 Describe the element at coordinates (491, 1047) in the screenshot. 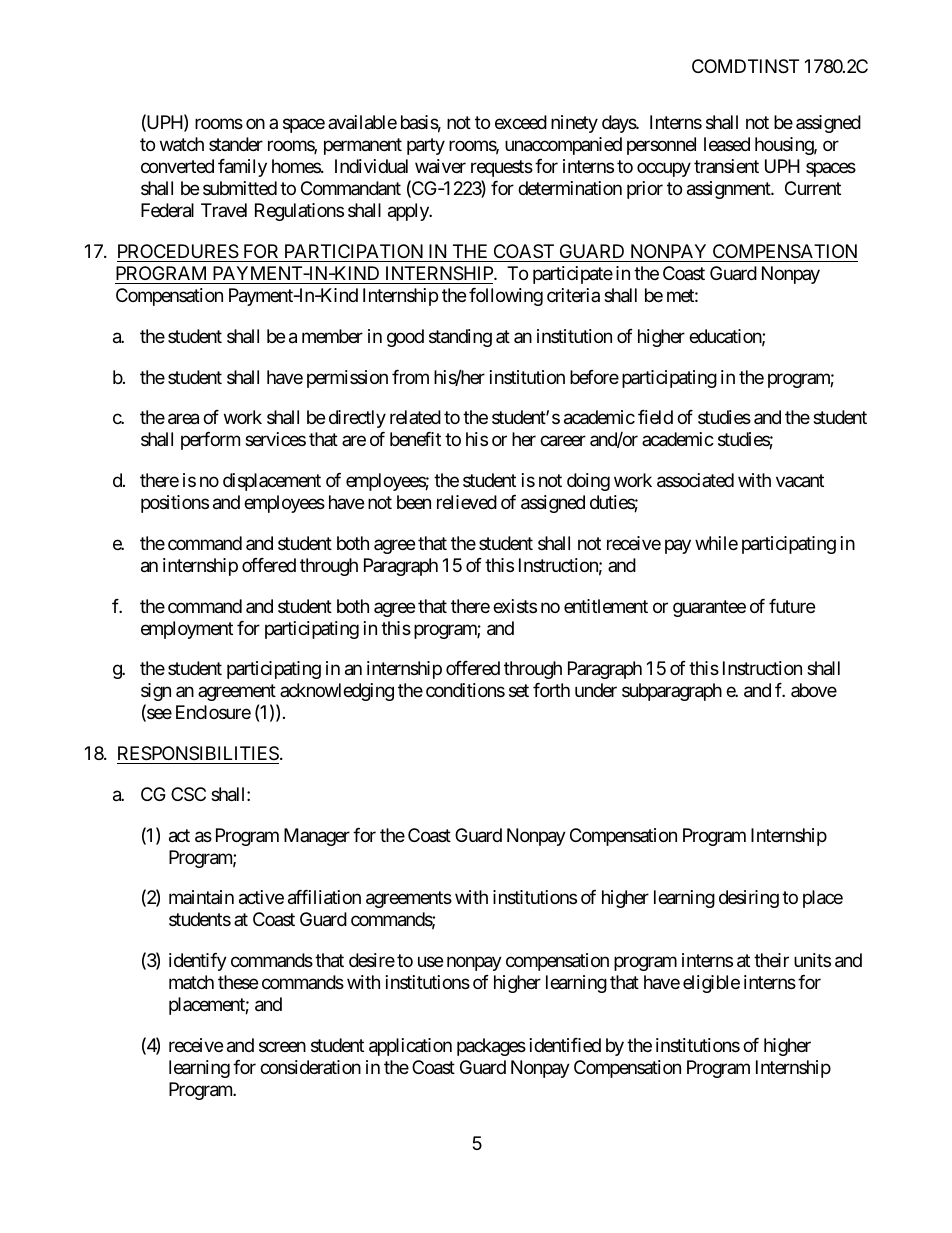

I see `packages` at that location.
